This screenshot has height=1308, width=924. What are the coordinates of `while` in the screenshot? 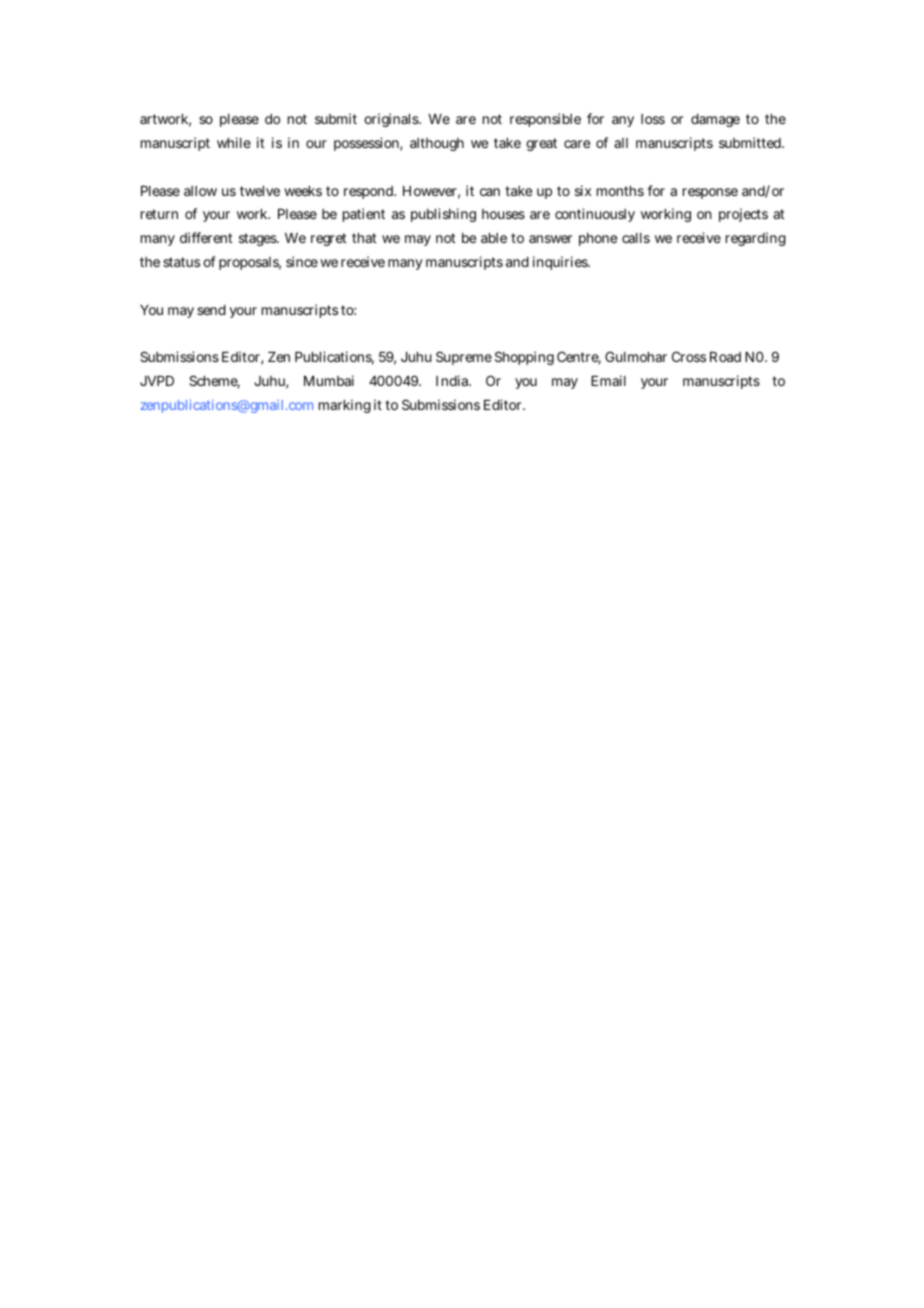 It's located at (234, 142).
